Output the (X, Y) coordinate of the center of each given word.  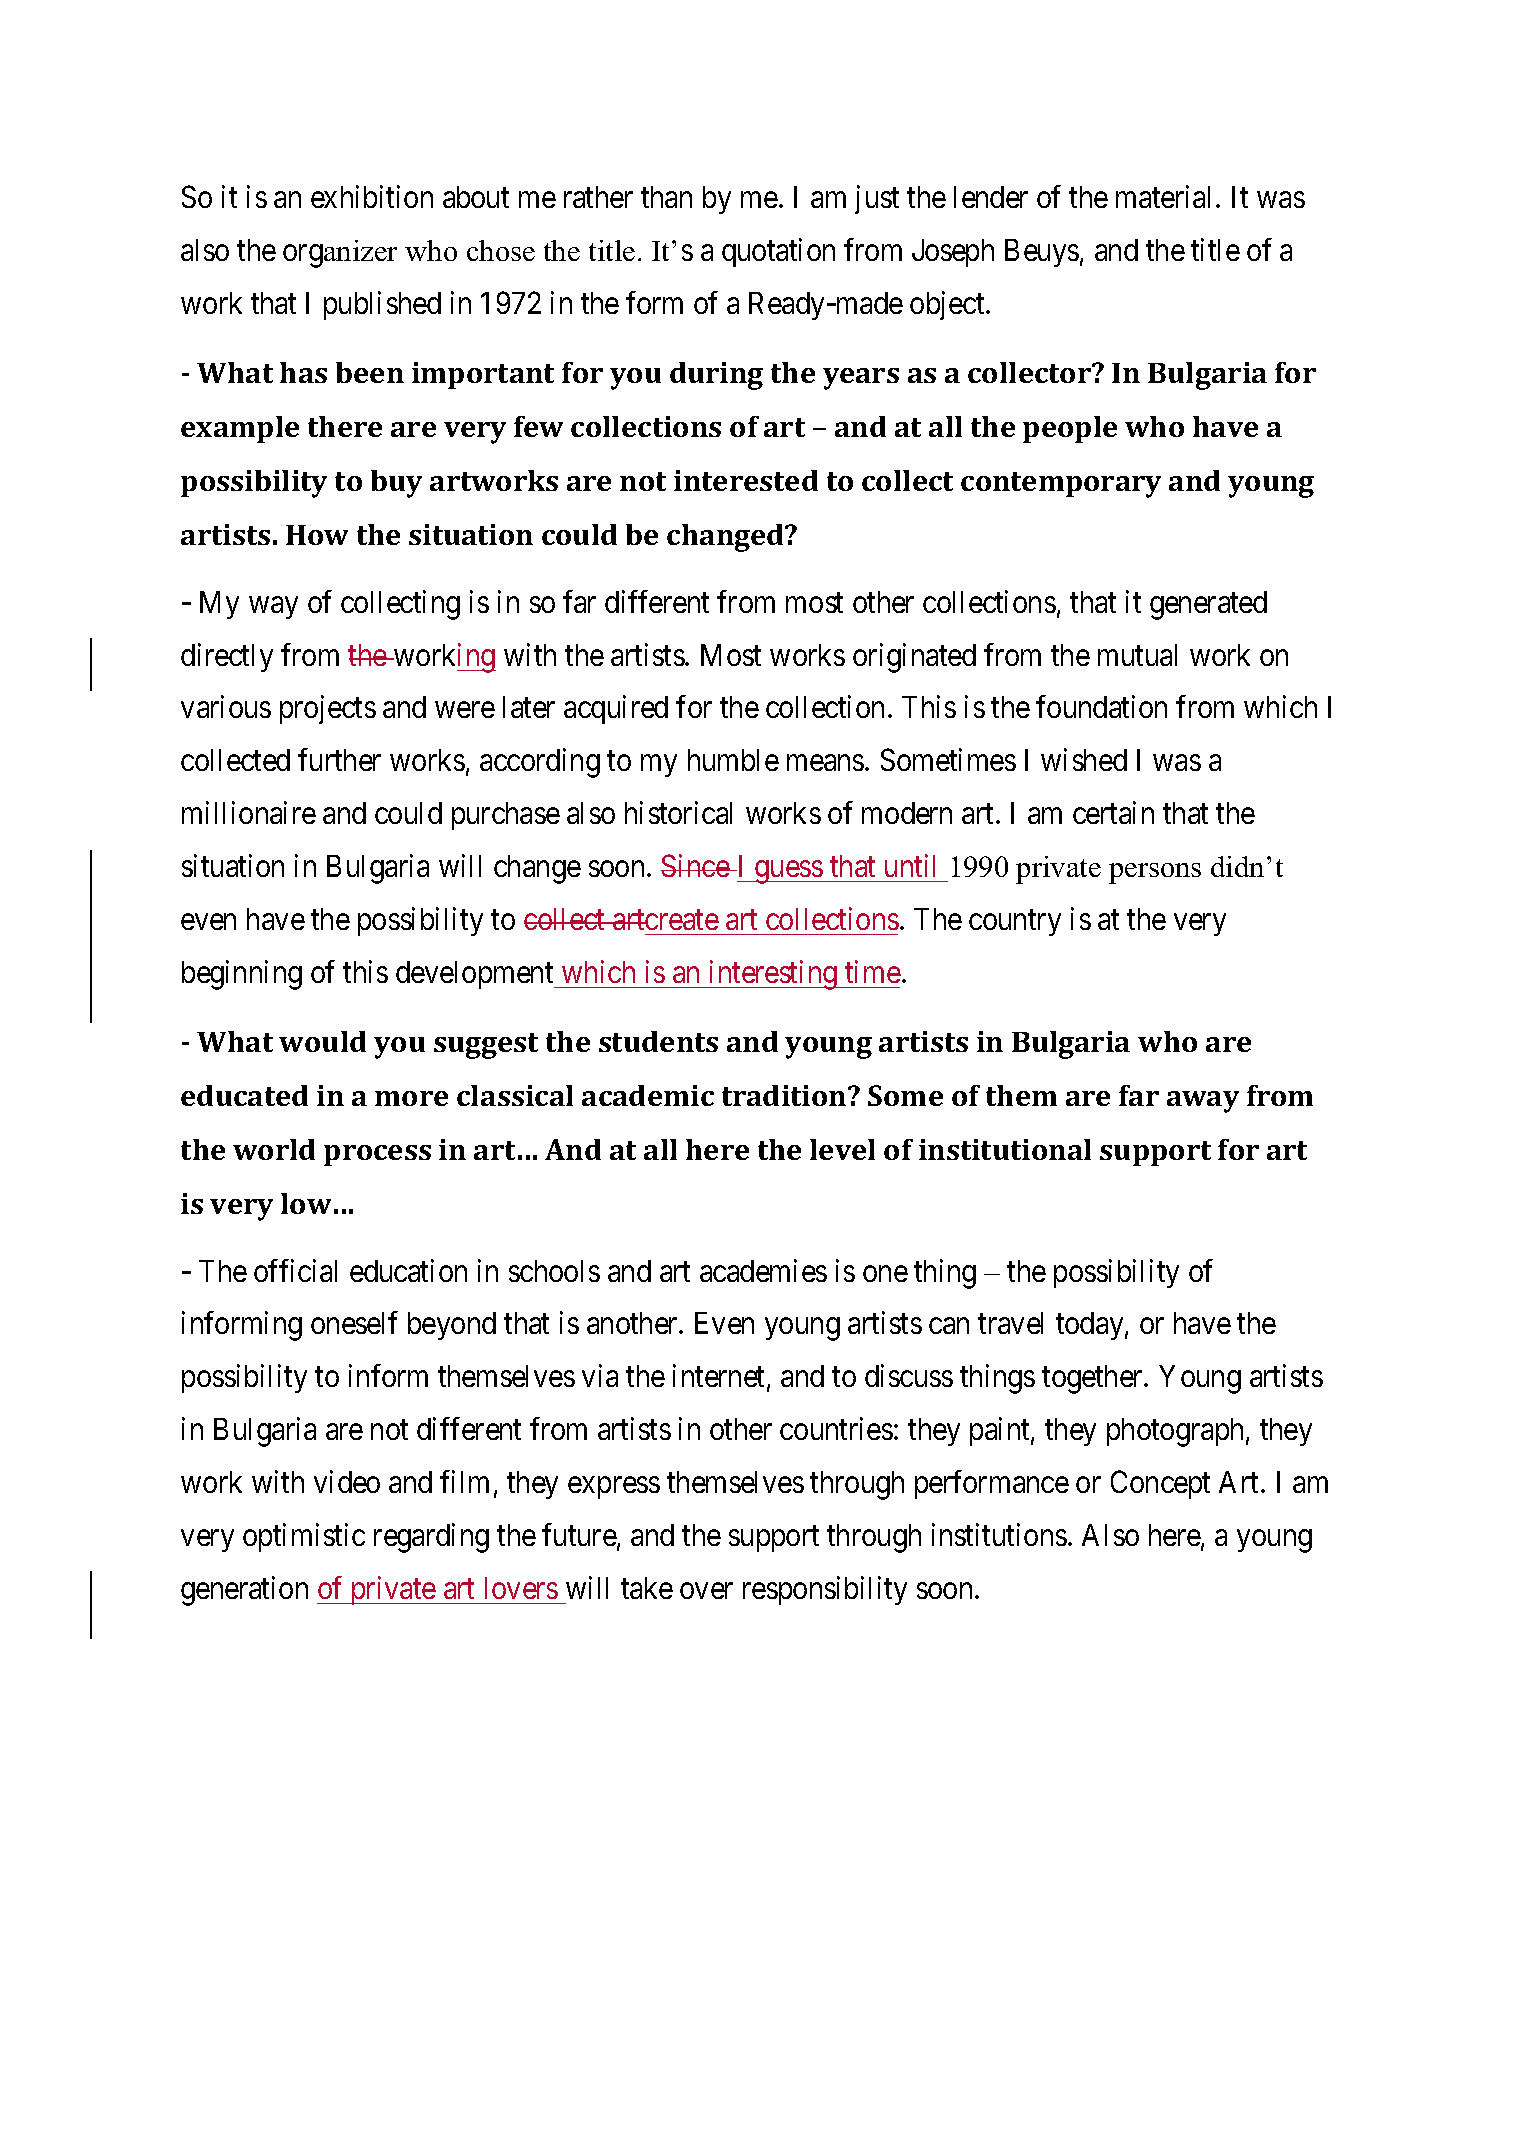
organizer (340, 254)
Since (696, 865)
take (647, 1588)
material (1166, 196)
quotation (778, 252)
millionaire (249, 812)
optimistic (304, 1537)
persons (1155, 873)
